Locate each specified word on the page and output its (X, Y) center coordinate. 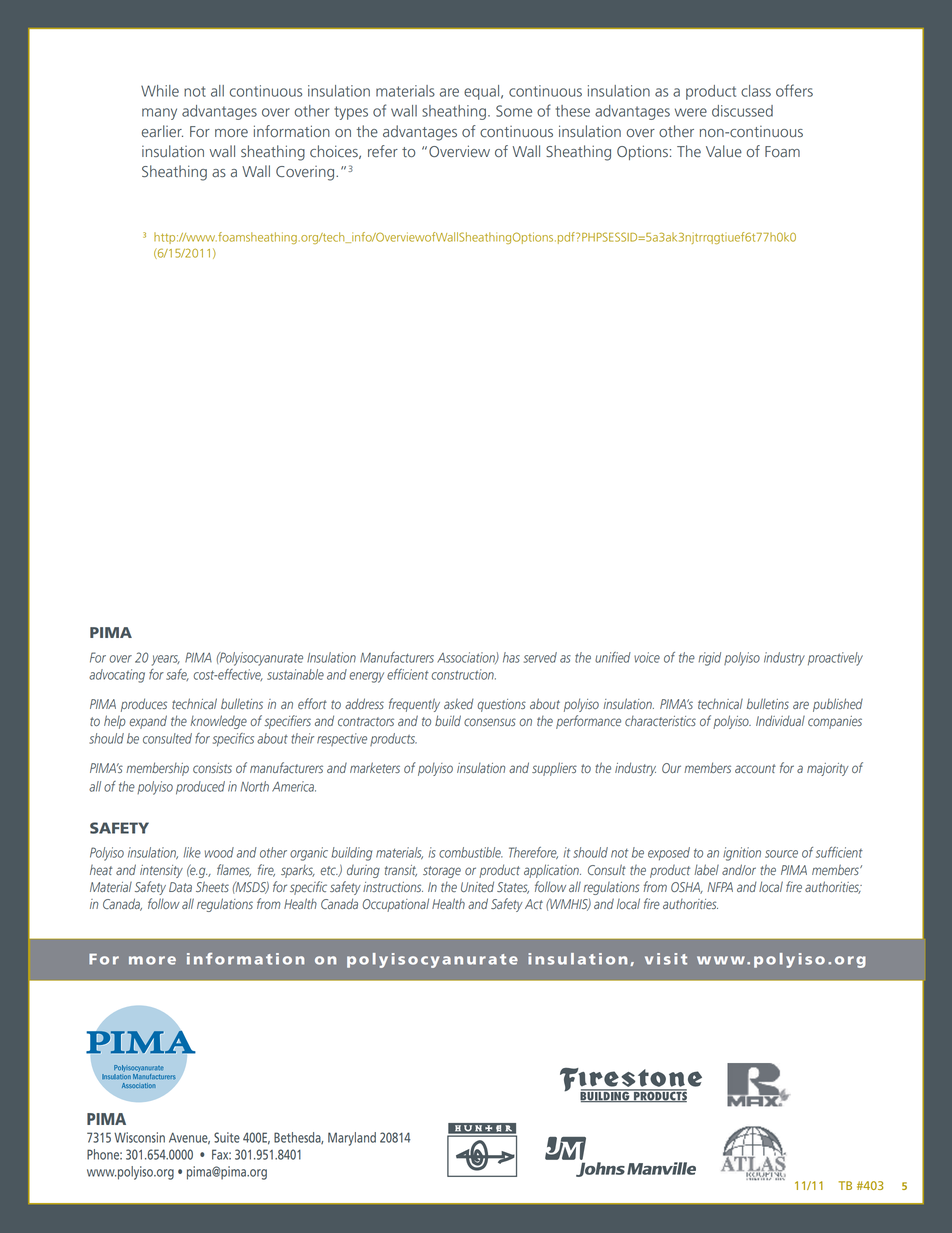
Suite (227, 1137)
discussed (742, 111)
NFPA (720, 887)
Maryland (352, 1139)
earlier (162, 131)
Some (514, 111)
